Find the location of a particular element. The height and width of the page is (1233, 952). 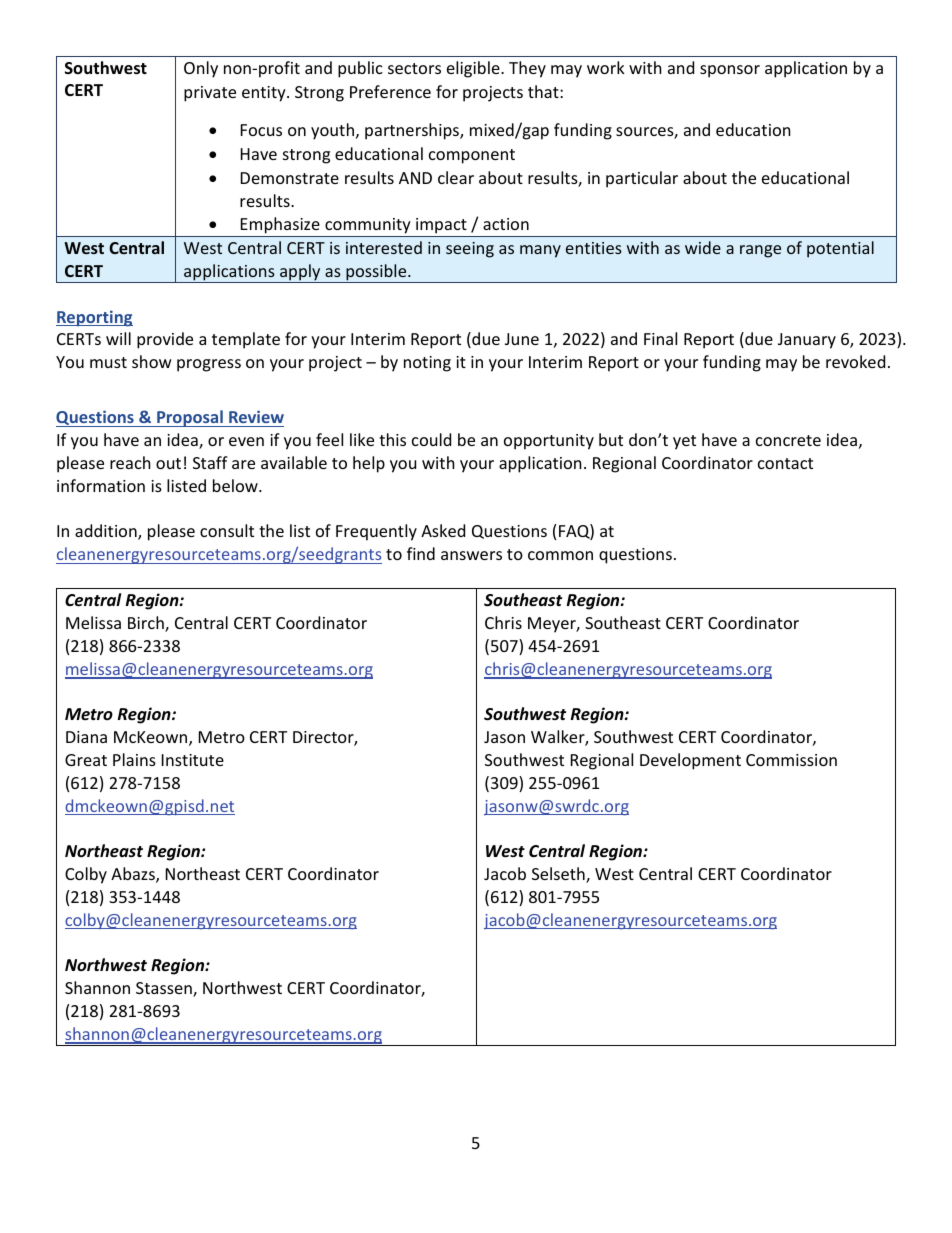

sponsor is located at coordinates (730, 71).
